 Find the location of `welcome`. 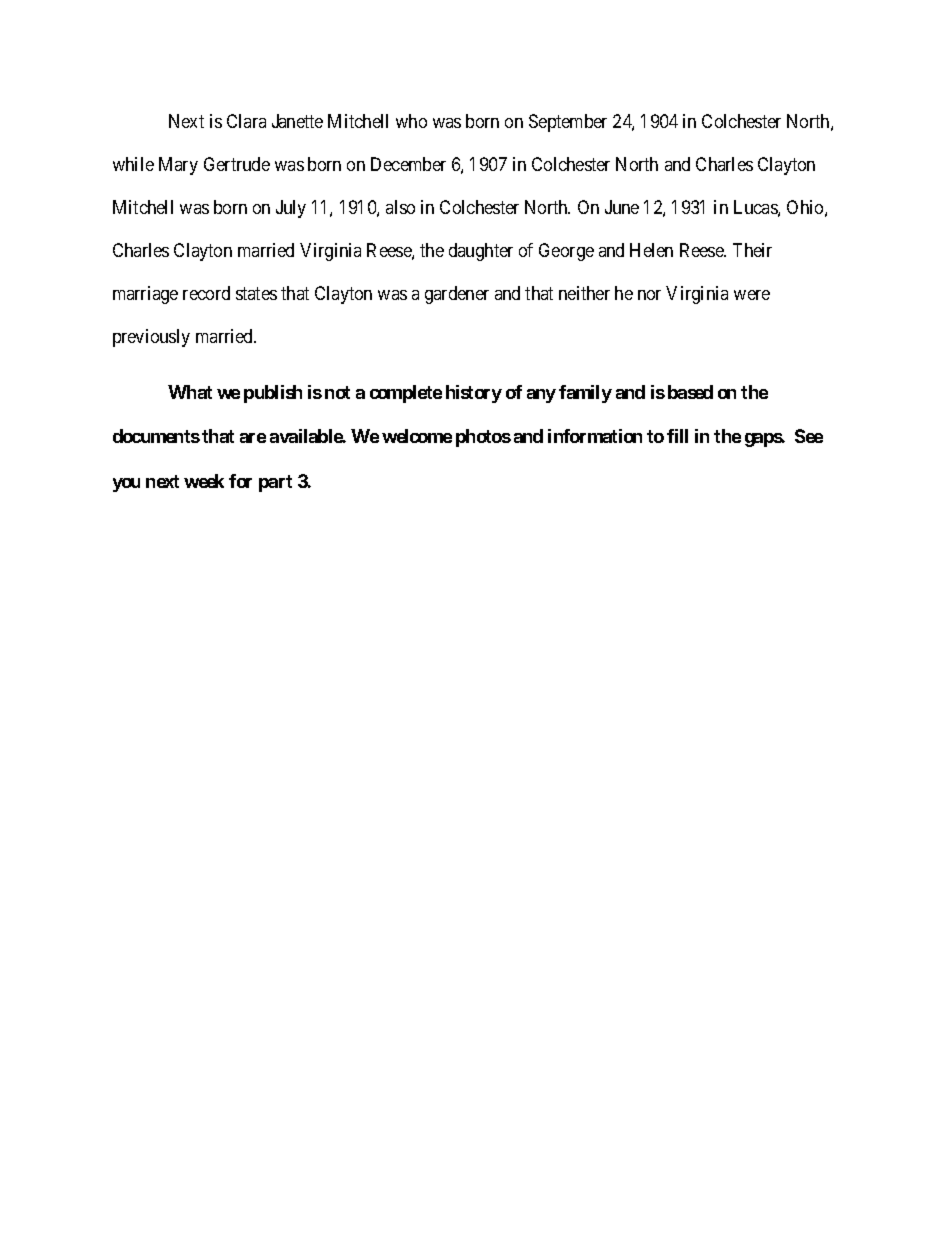

welcome is located at coordinates (417, 436).
